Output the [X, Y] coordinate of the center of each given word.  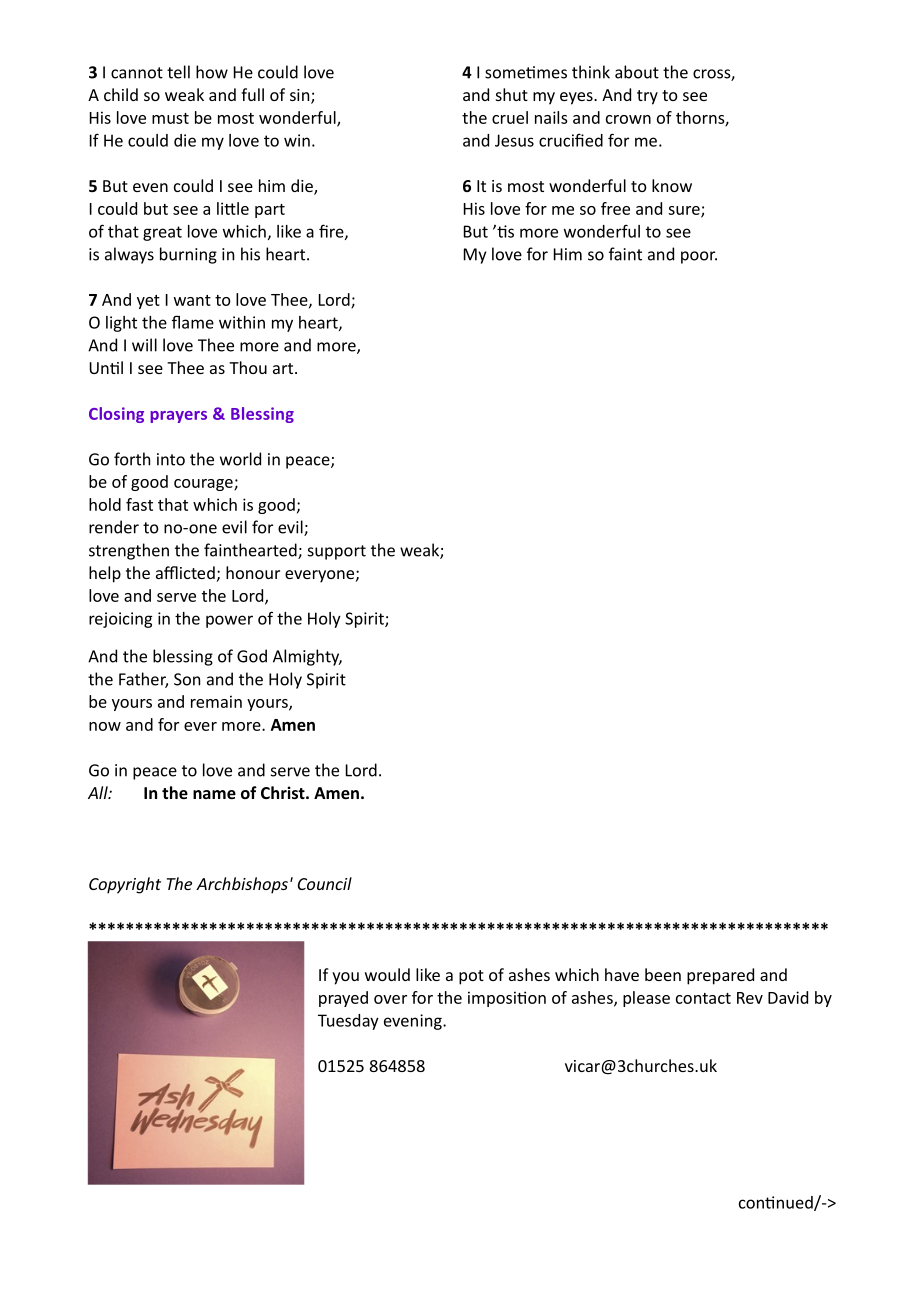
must [170, 118]
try [647, 97]
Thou [248, 367]
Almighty [307, 657]
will [144, 345]
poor [699, 257]
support [337, 552]
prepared [720, 976]
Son [187, 679]
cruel [510, 117]
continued [777, 1203]
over [390, 999]
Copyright [125, 885]
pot [471, 977]
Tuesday [348, 1022]
